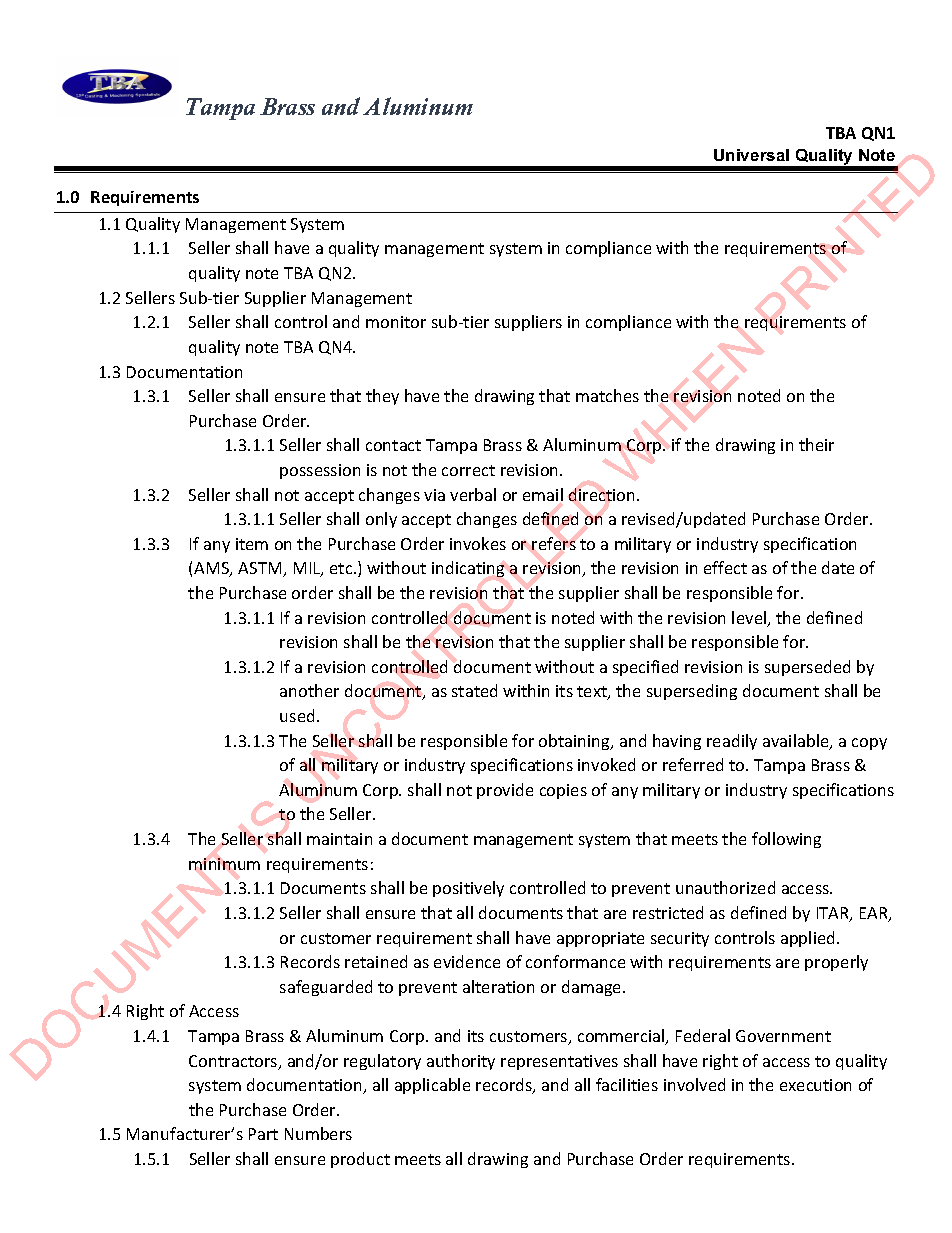  Describe the element at coordinates (309, 690) in the screenshot. I see `another` at that location.
